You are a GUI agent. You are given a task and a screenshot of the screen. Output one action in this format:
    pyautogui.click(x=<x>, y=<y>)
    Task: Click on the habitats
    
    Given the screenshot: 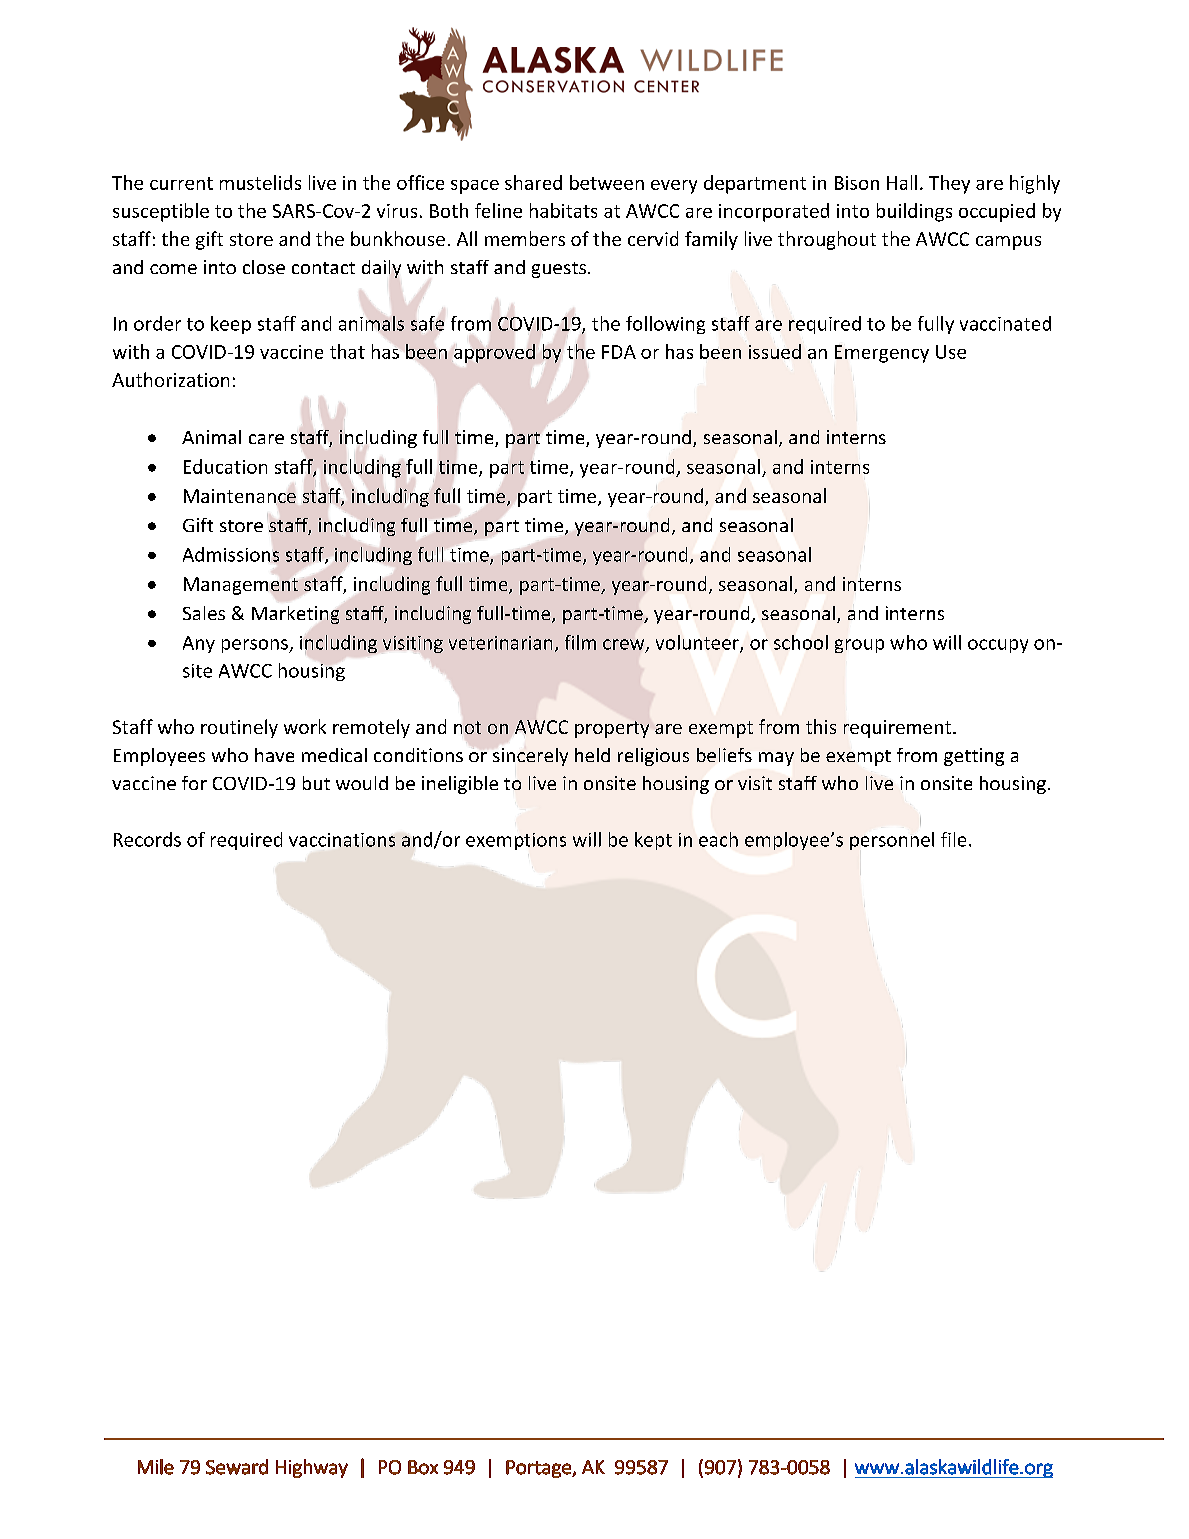 What is the action you would take?
    pyautogui.click(x=563, y=210)
